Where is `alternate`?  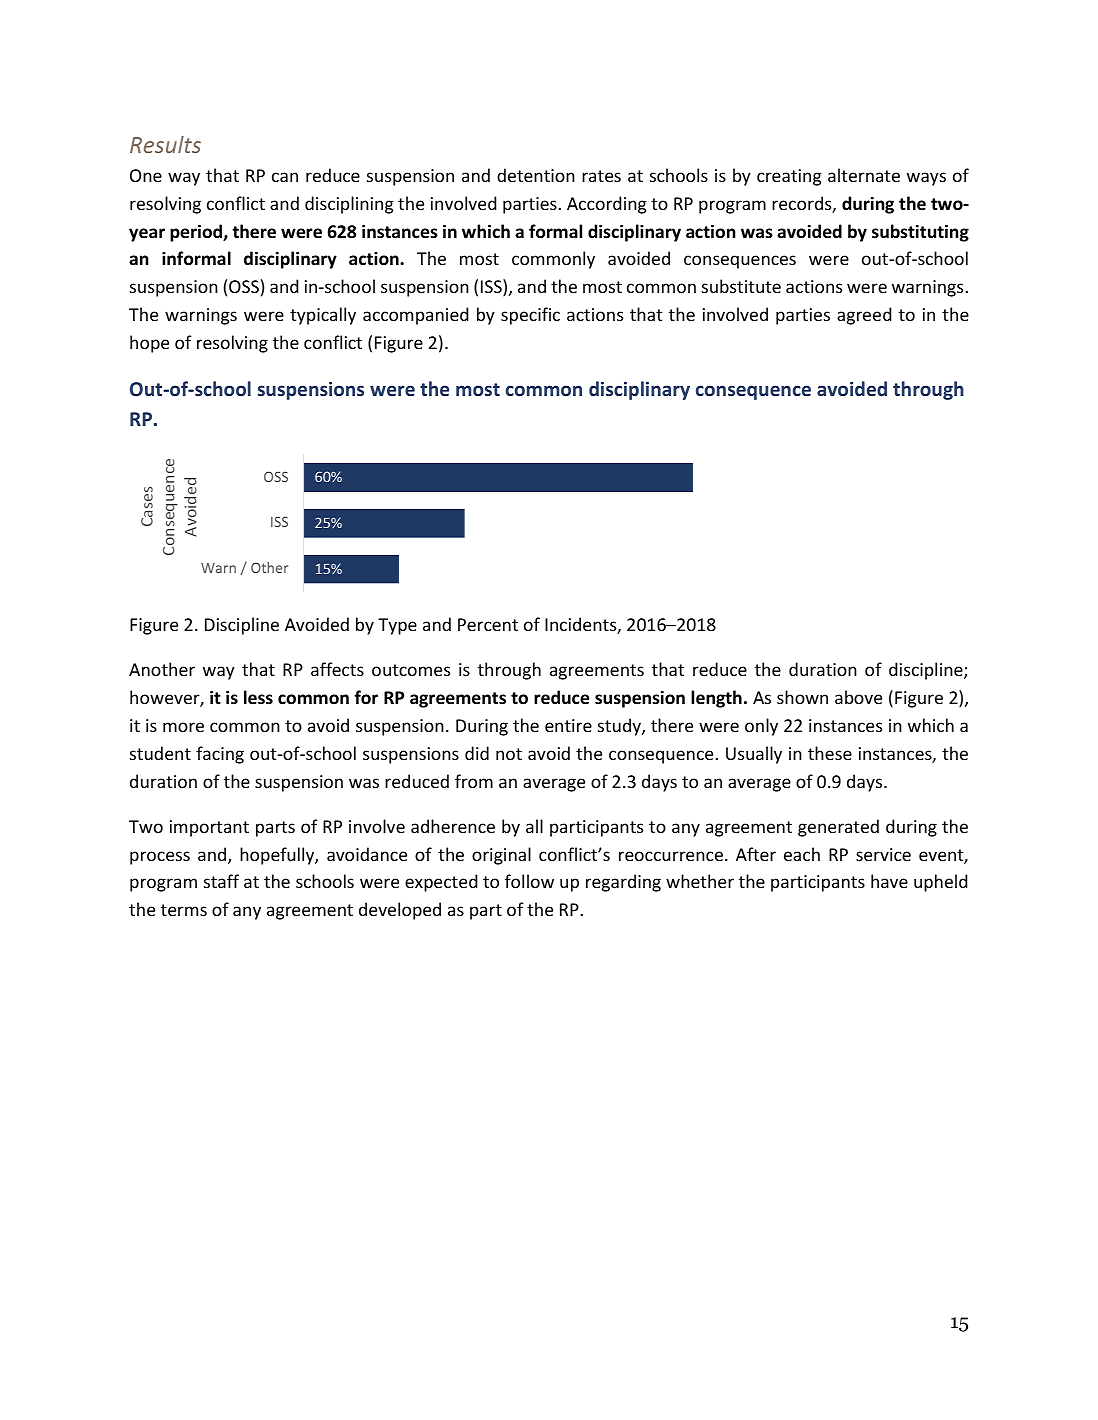 alternate is located at coordinates (864, 175).
